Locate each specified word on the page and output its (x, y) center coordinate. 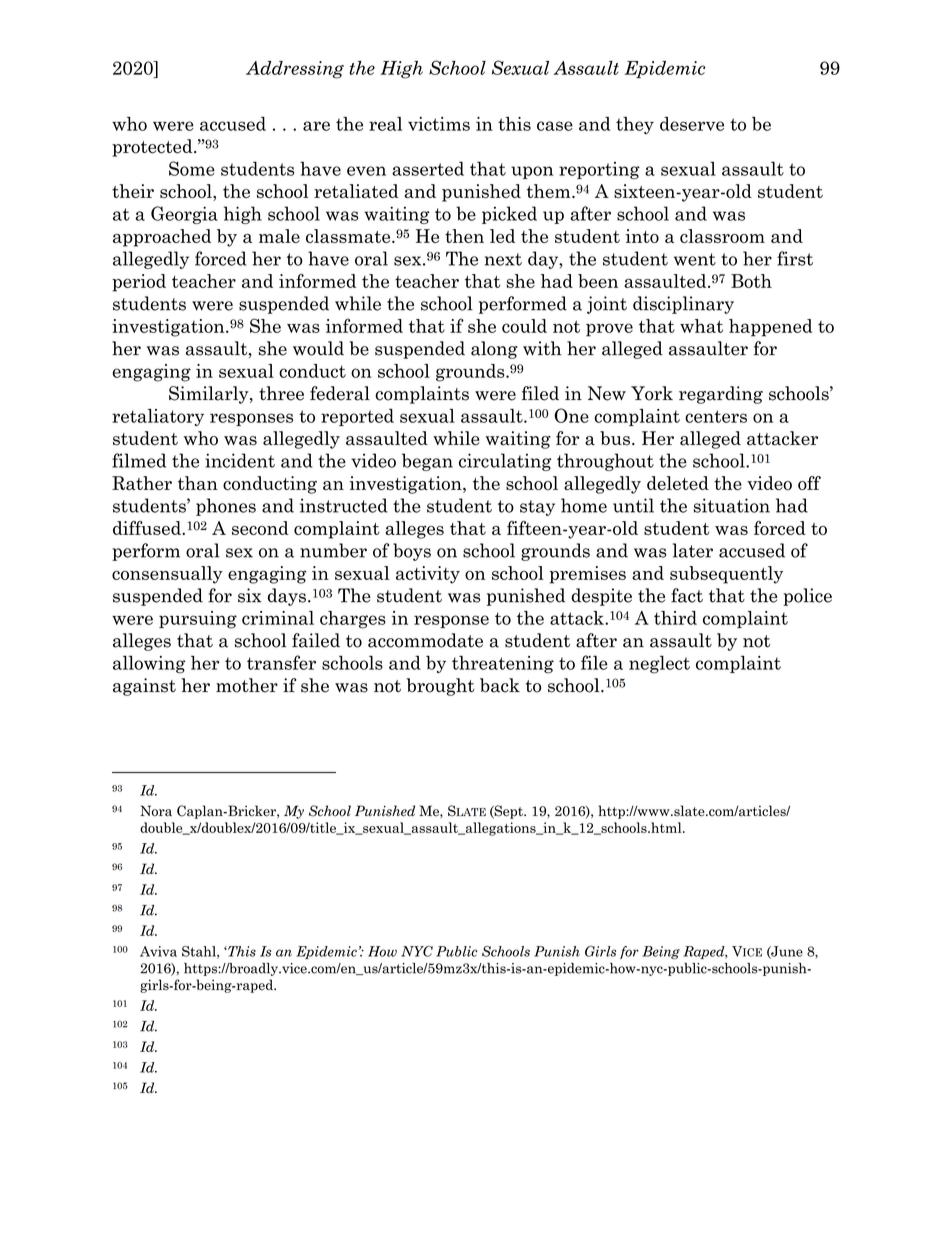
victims (439, 124)
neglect (659, 665)
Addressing (295, 70)
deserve (692, 124)
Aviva (158, 951)
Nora (156, 811)
